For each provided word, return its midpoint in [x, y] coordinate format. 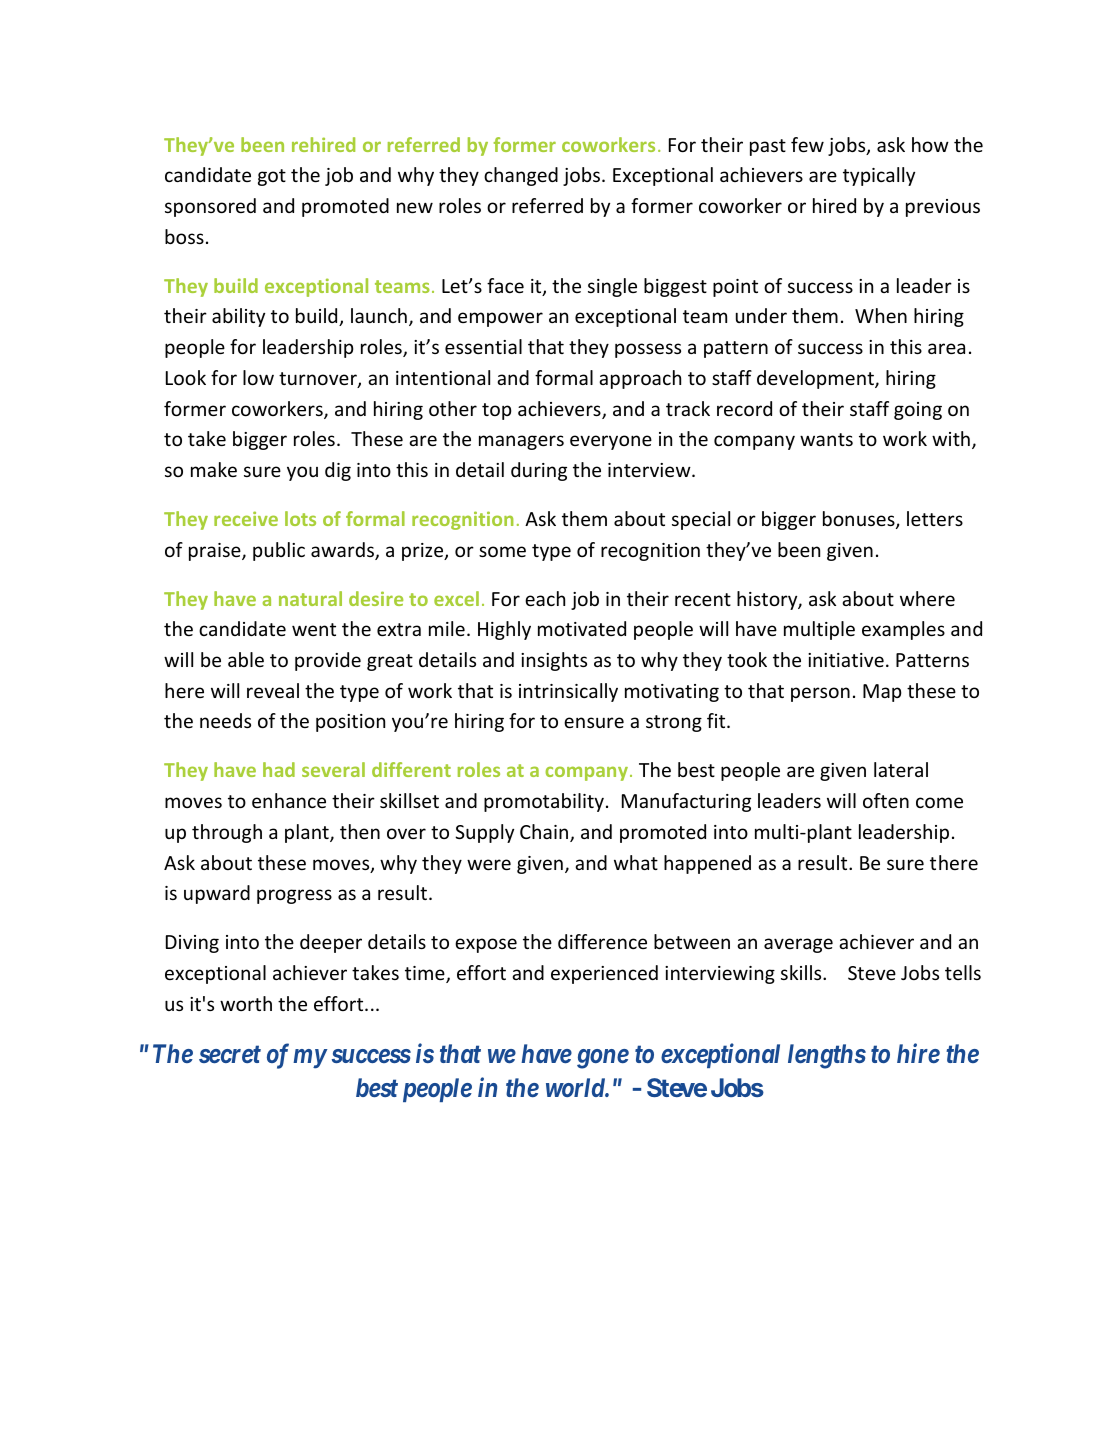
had [279, 769]
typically [879, 176]
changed [521, 176]
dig [338, 471]
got [272, 177]
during [539, 471]
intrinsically [568, 692]
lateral [901, 769]
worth [246, 1003]
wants [826, 439]
